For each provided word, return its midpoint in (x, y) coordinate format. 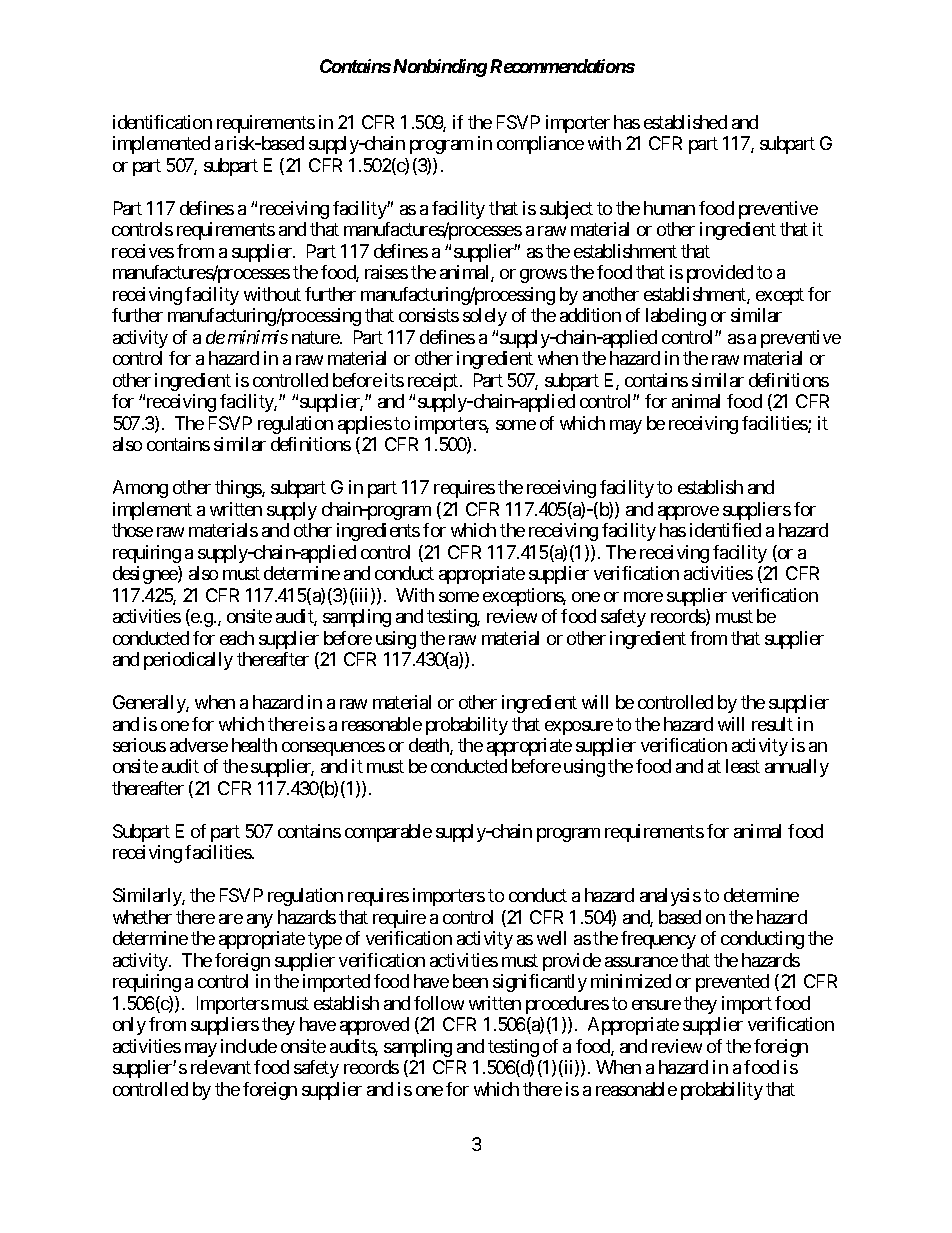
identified (725, 530)
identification (162, 122)
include (249, 1046)
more (643, 597)
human (669, 208)
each (237, 638)
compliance (540, 145)
